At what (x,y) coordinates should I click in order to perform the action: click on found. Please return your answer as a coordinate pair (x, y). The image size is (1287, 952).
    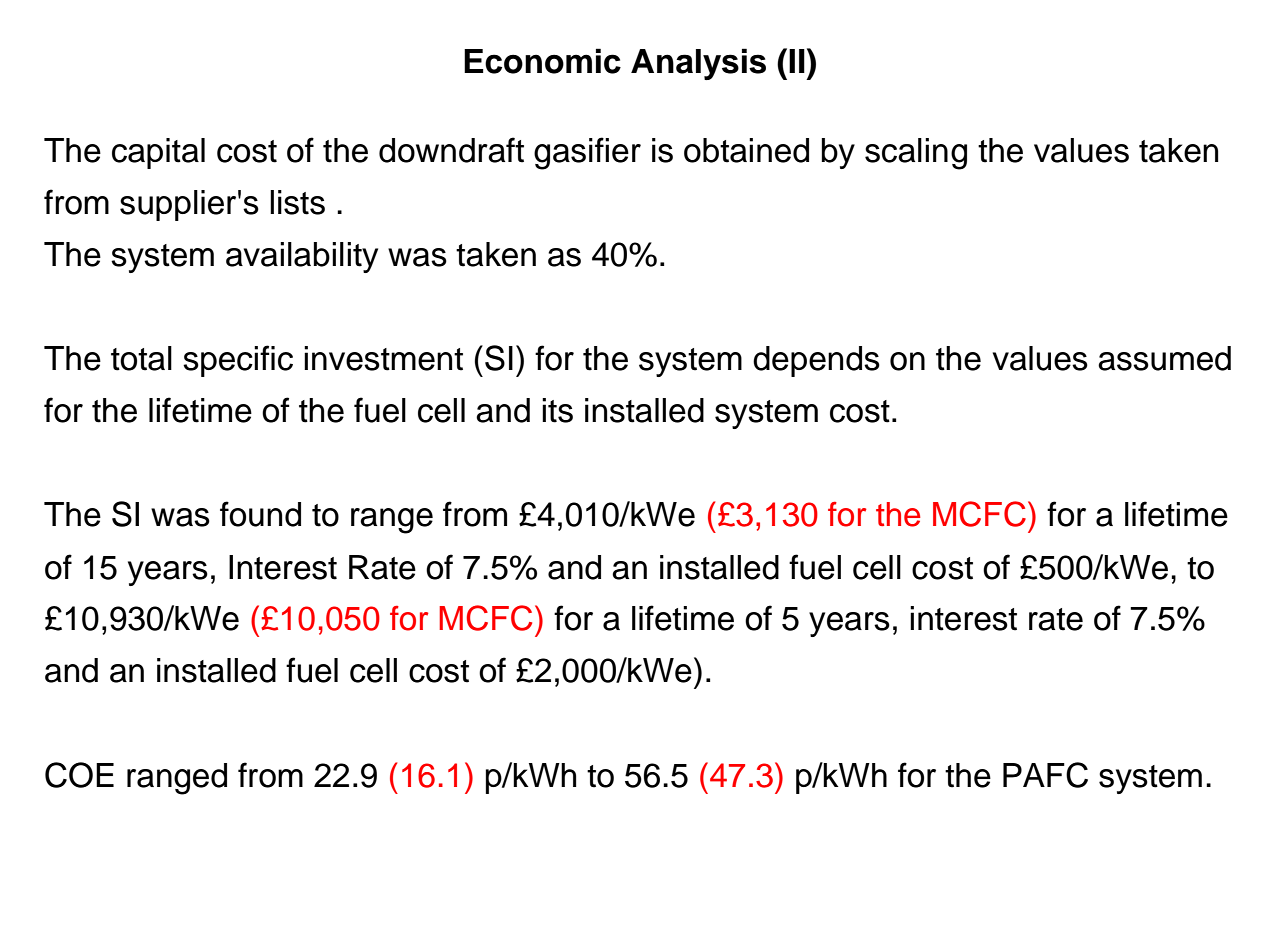
    Looking at the image, I should click on (260, 514).
